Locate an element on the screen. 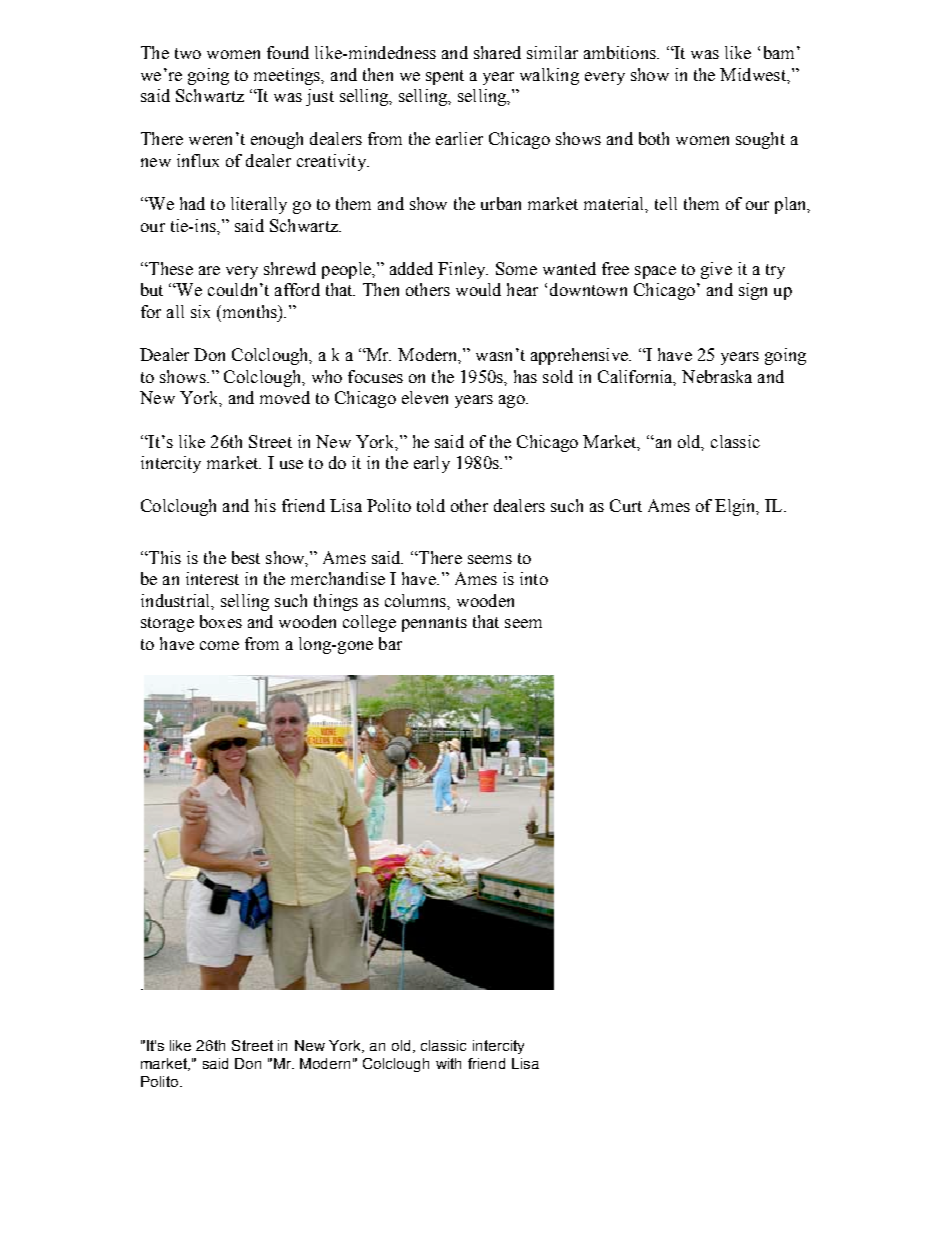  with is located at coordinates (448, 1063).
